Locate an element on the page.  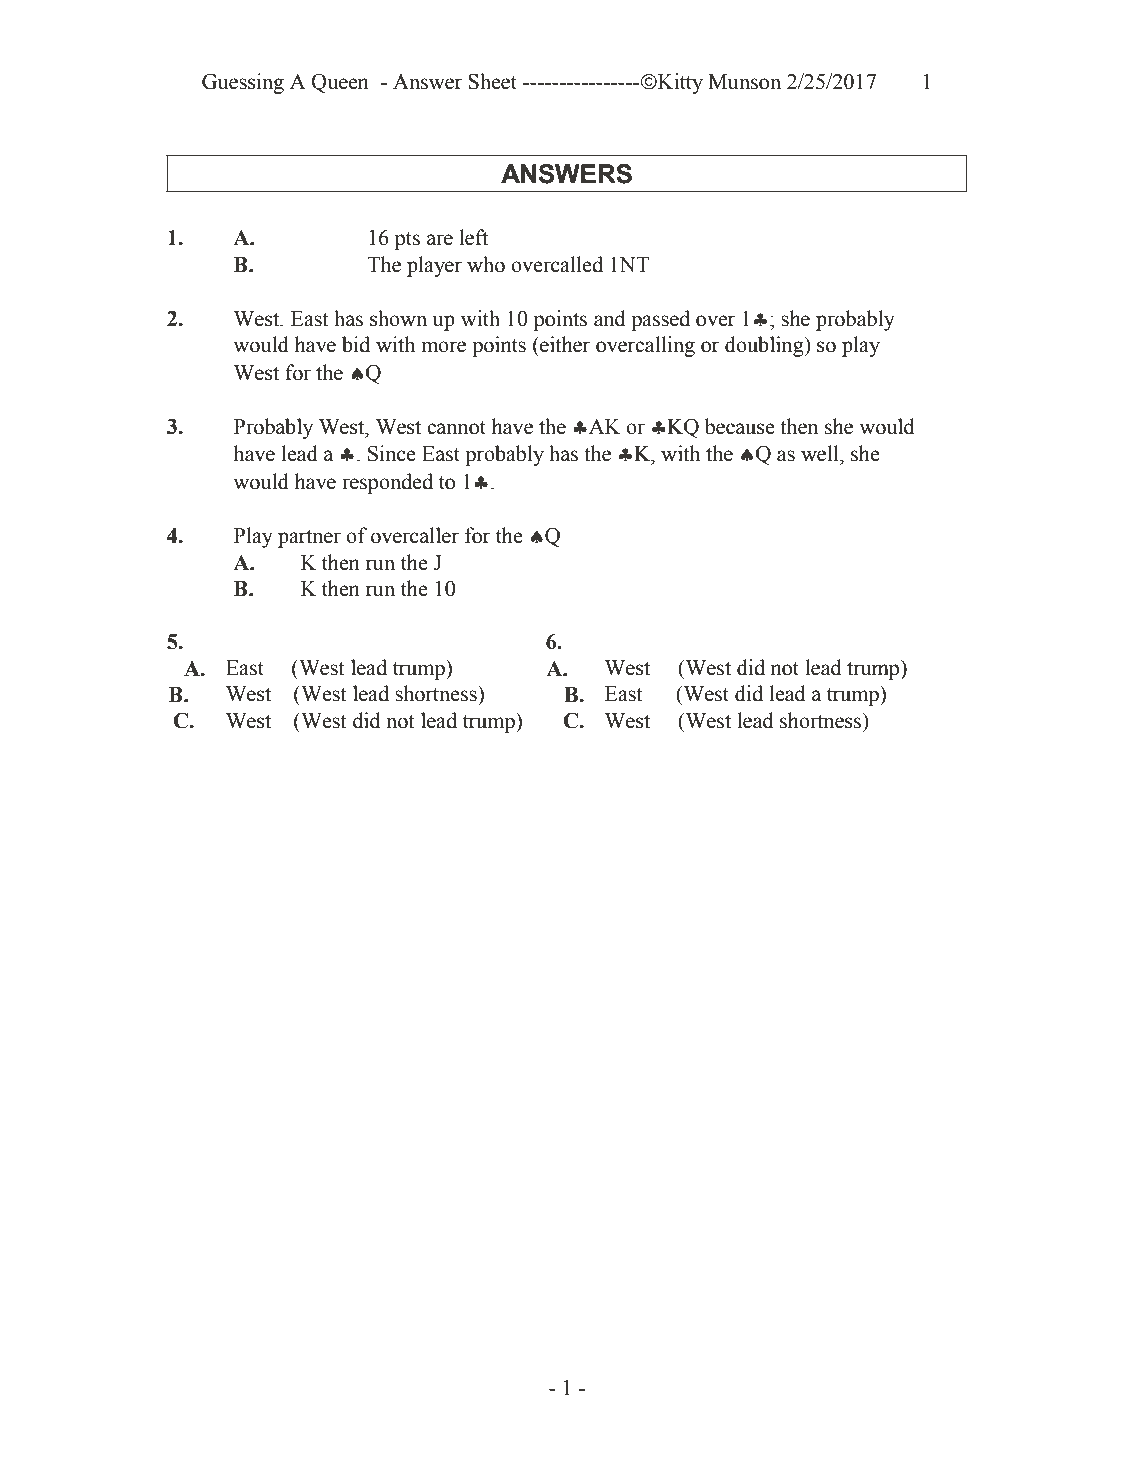
either is located at coordinates (564, 344).
